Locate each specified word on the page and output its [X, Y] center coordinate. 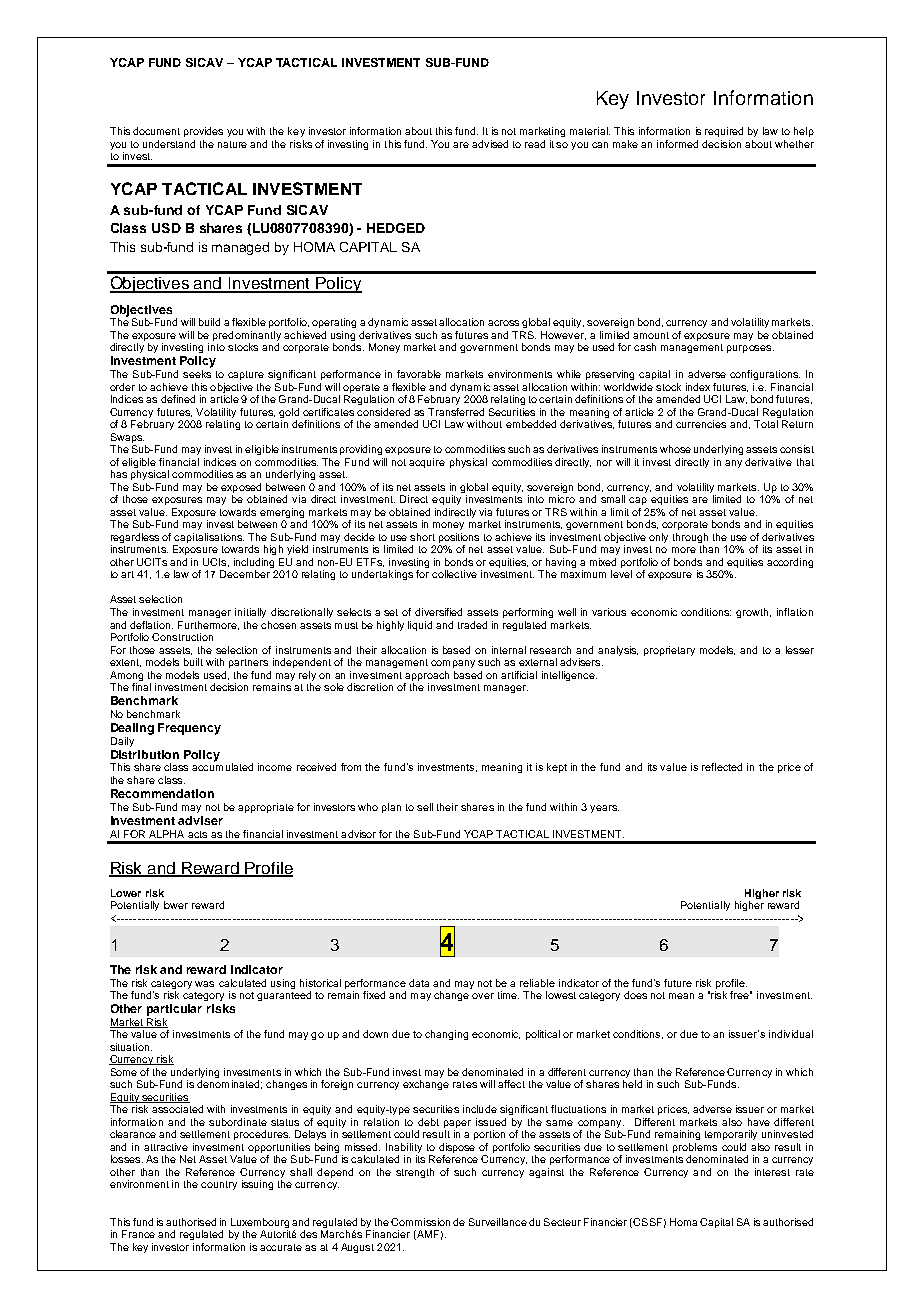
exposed [241, 489]
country [219, 1185]
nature [232, 144]
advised [490, 144]
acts [197, 834]
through [690, 539]
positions [459, 539]
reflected [722, 767]
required [724, 132]
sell [425, 807]
